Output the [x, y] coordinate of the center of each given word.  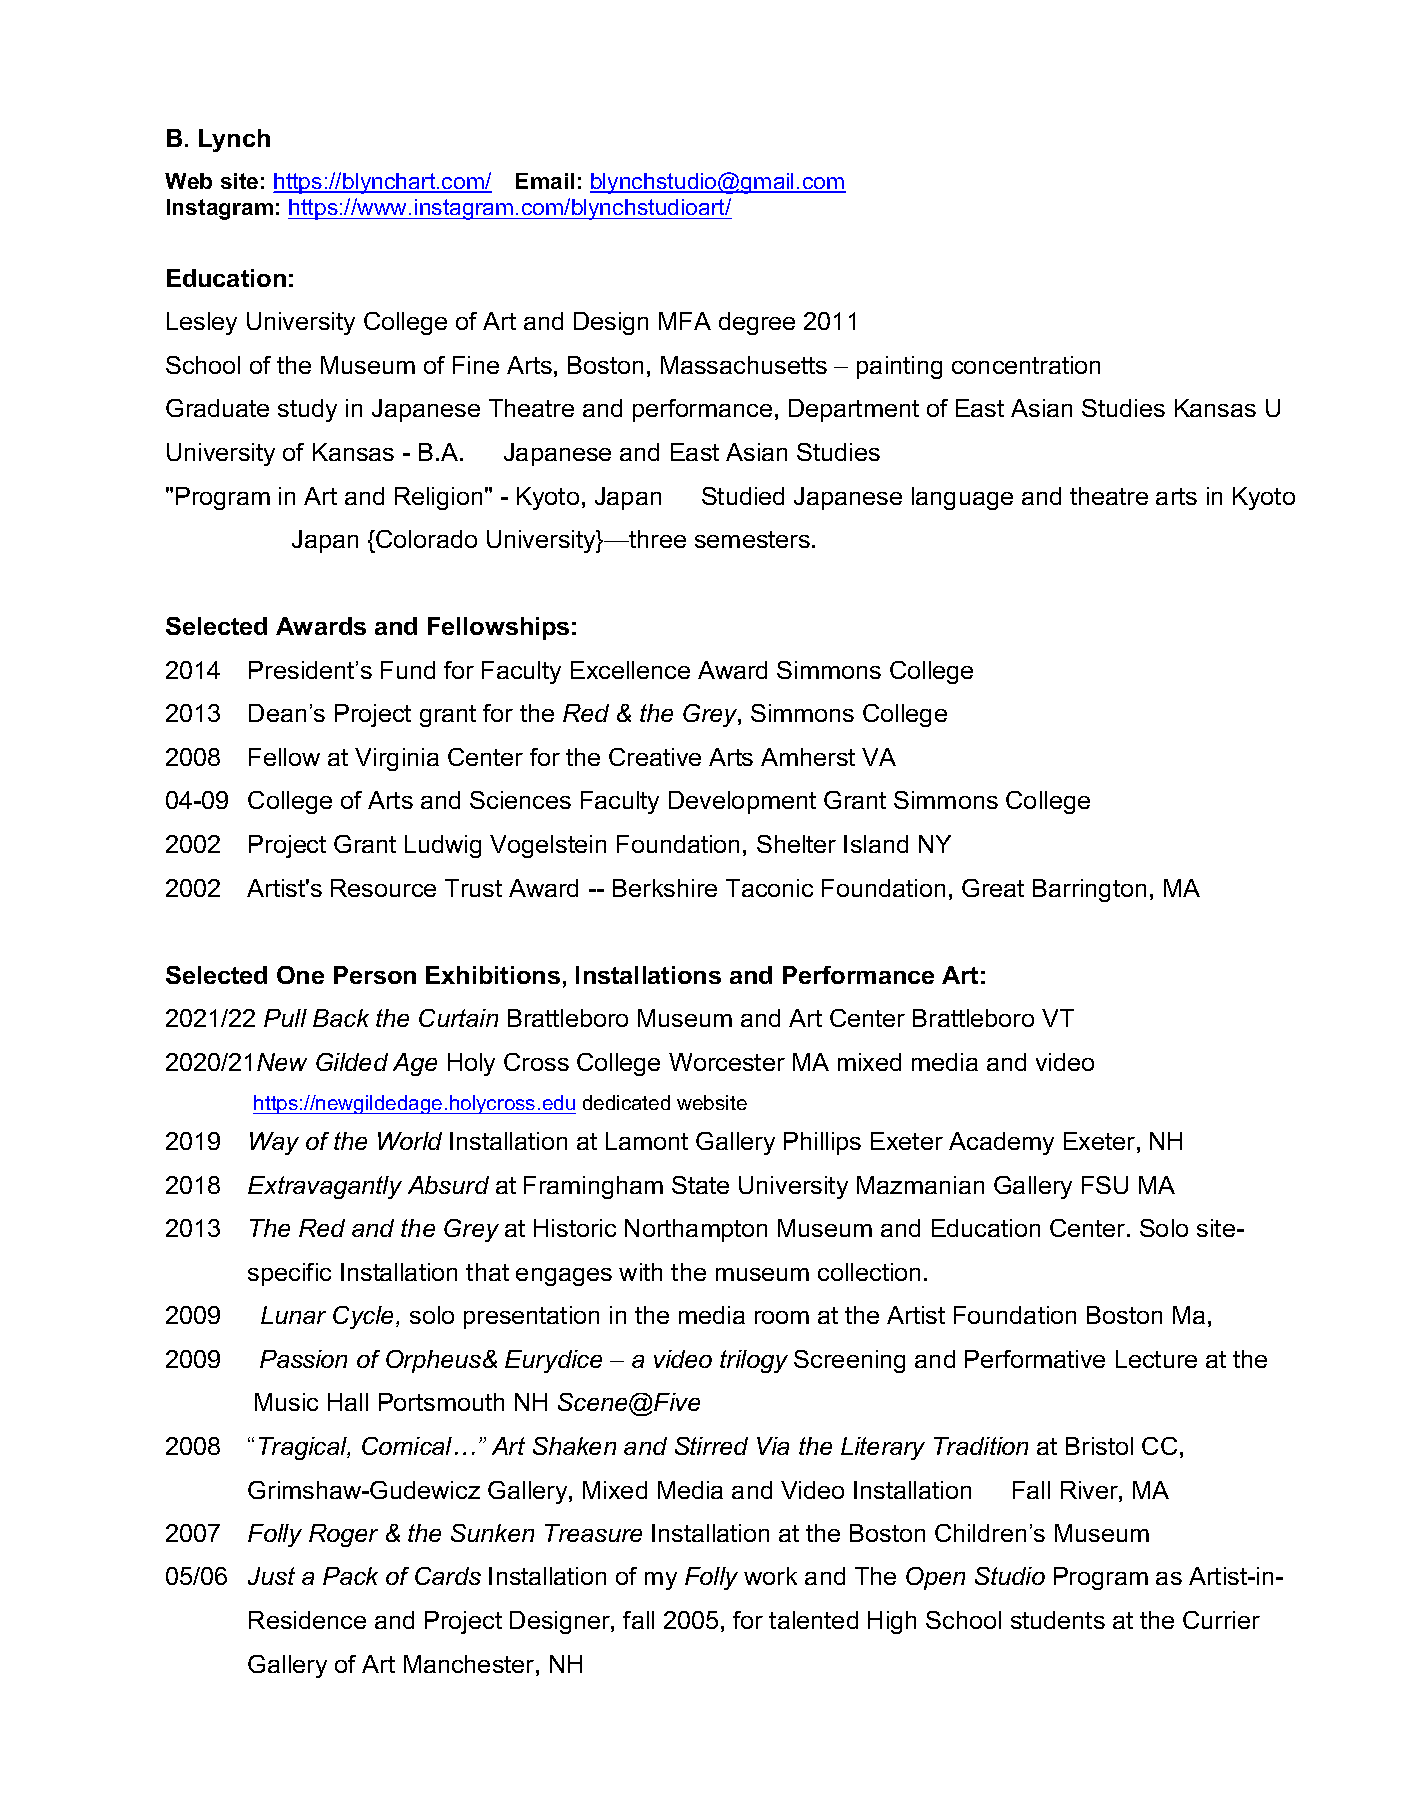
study [307, 410]
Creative [655, 757]
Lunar [293, 1315]
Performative [1035, 1359]
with [640, 1272]
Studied [743, 496]
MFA [685, 321]
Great [993, 888]
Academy [1001, 1143]
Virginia [397, 759]
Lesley [202, 323]
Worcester [727, 1062]
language [962, 498]
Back [341, 1018]
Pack [350, 1576]
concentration [1026, 365]
